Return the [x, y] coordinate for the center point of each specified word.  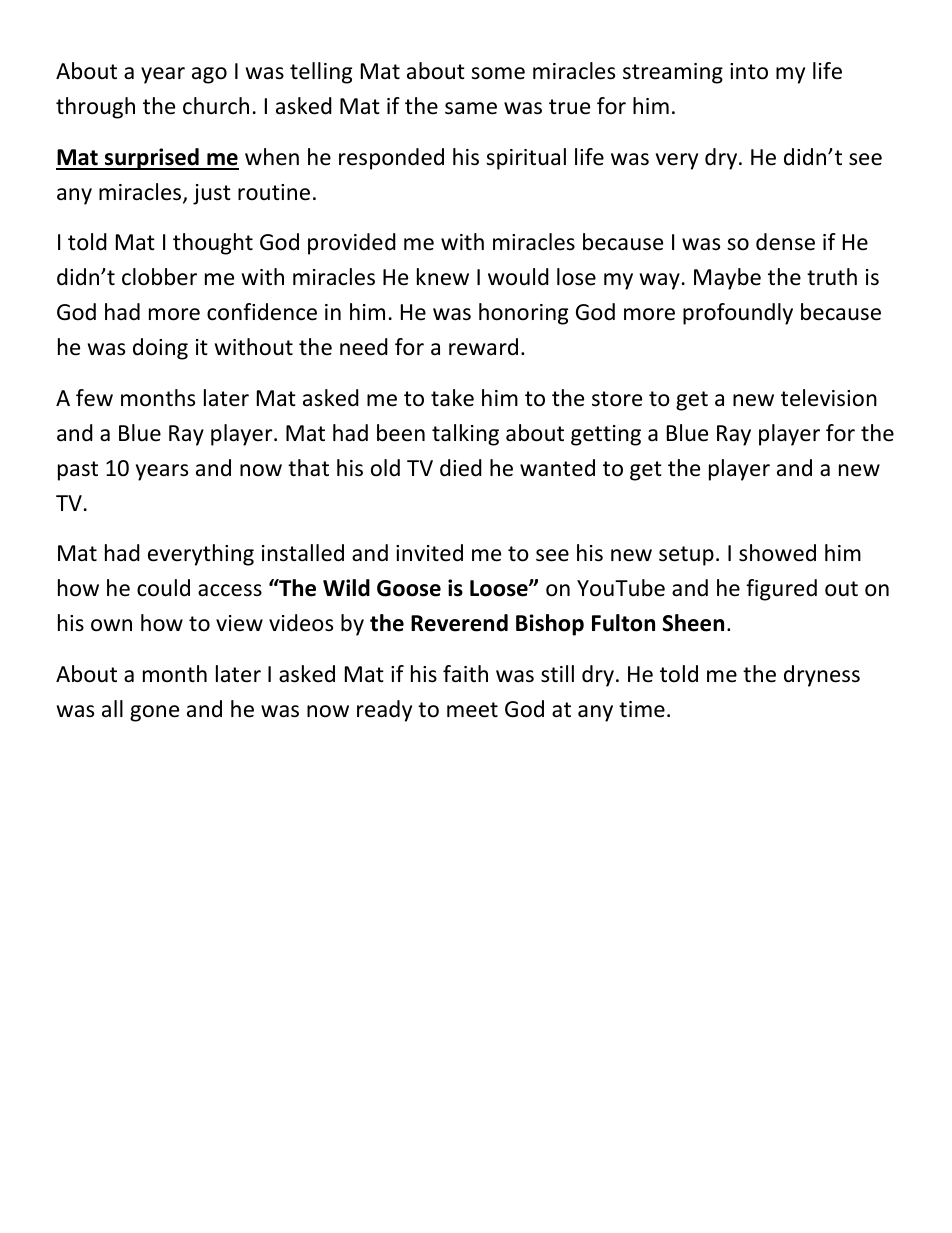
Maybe [727, 279]
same [471, 108]
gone [154, 713]
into [749, 71]
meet [472, 710]
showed [777, 553]
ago [209, 75]
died [461, 468]
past [78, 471]
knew [443, 277]
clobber [159, 277]
